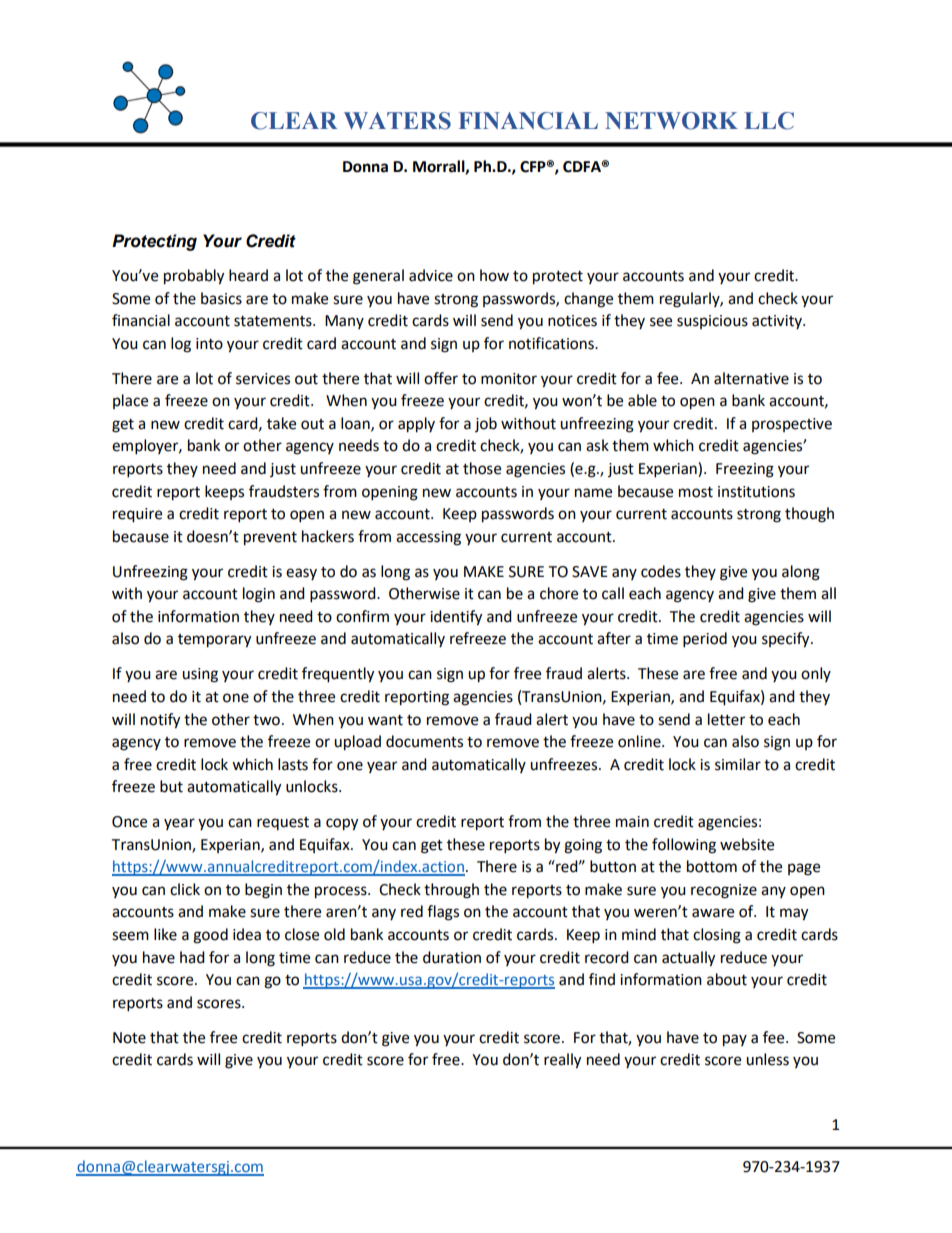  I want to click on really, so click(562, 1061).
